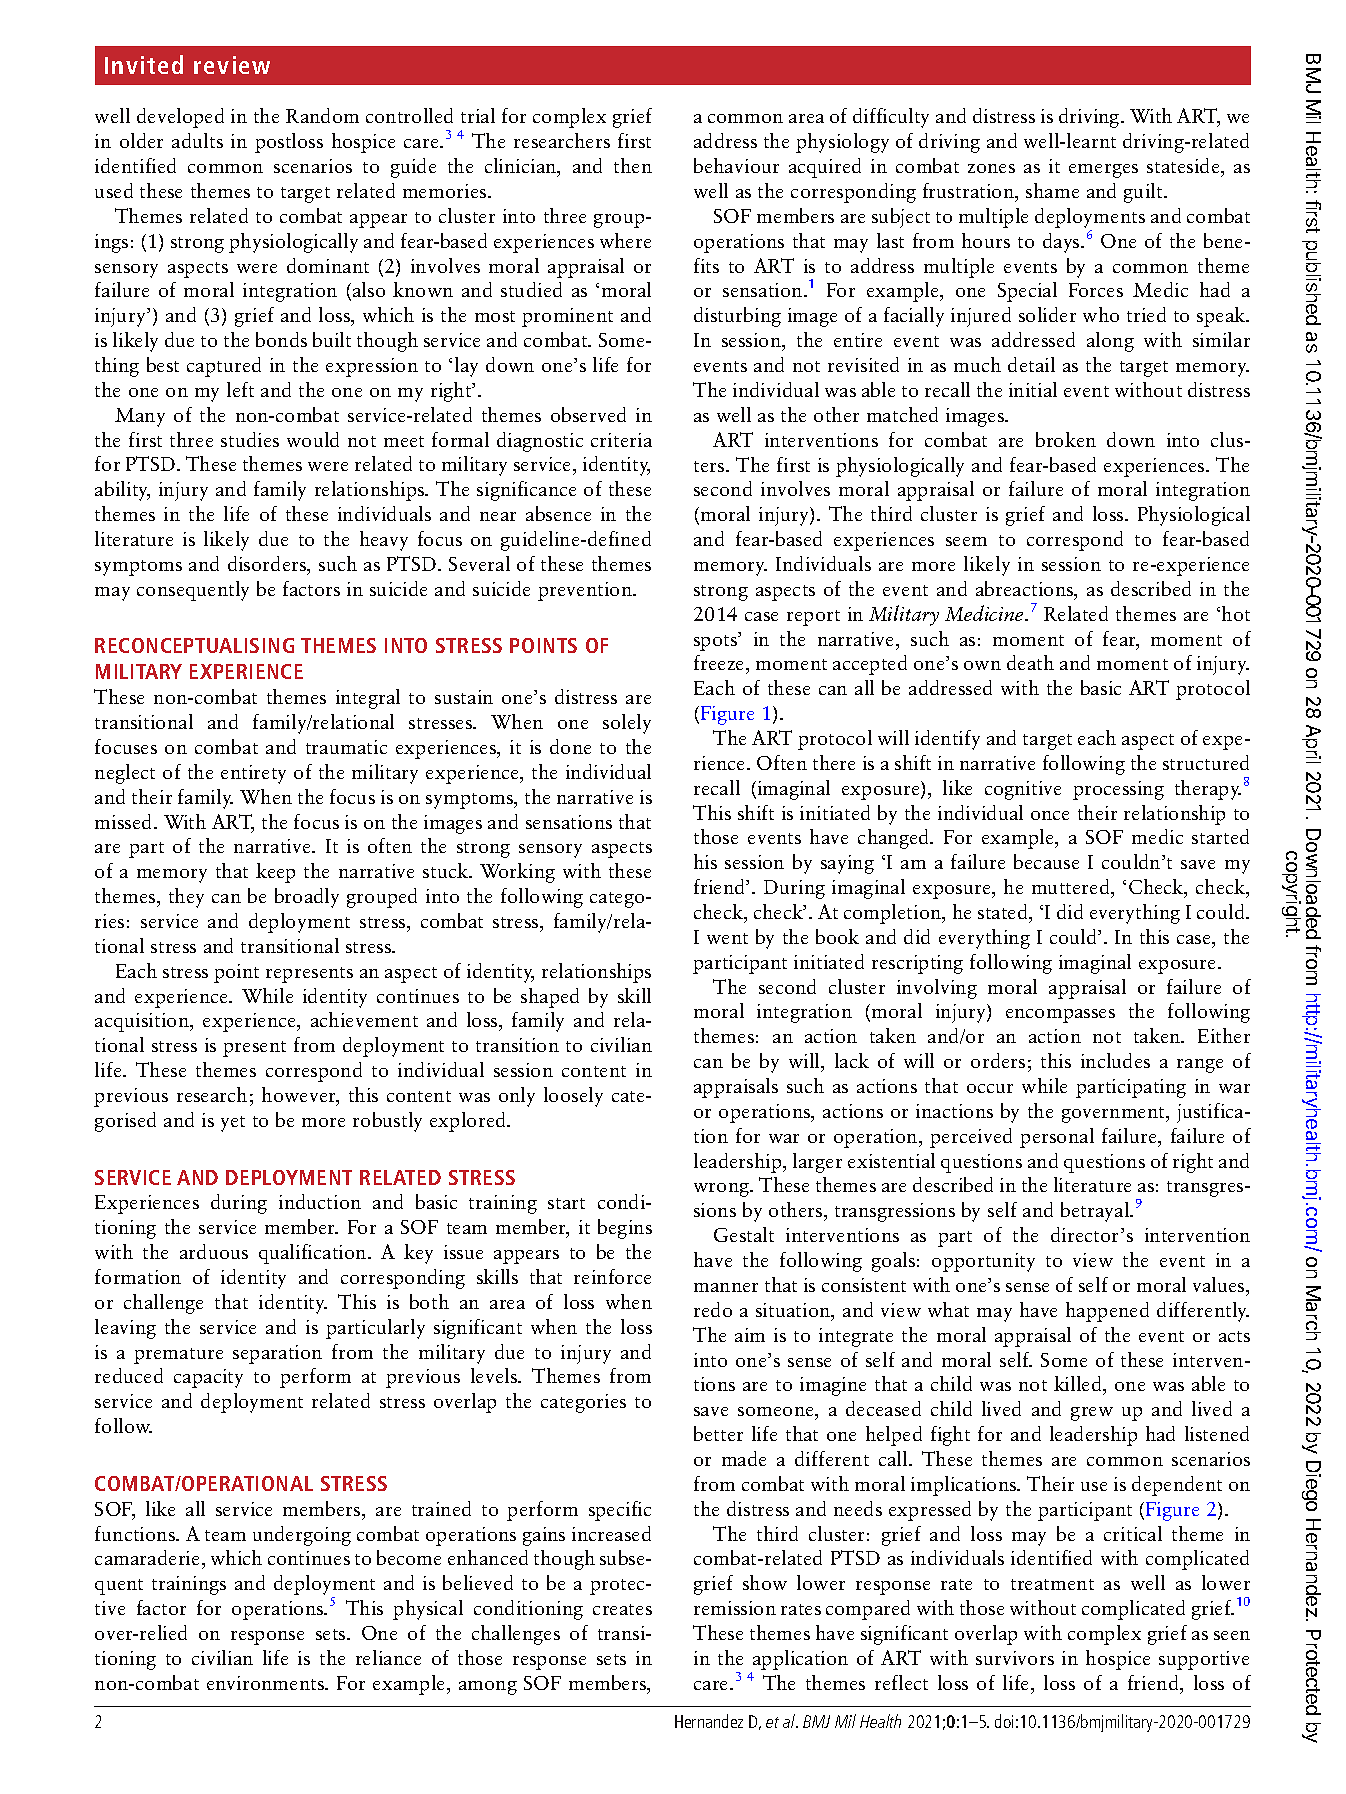 This screenshot has height=1794, width=1346. What do you see at coordinates (250, 439) in the screenshot?
I see `studies` at bounding box center [250, 439].
